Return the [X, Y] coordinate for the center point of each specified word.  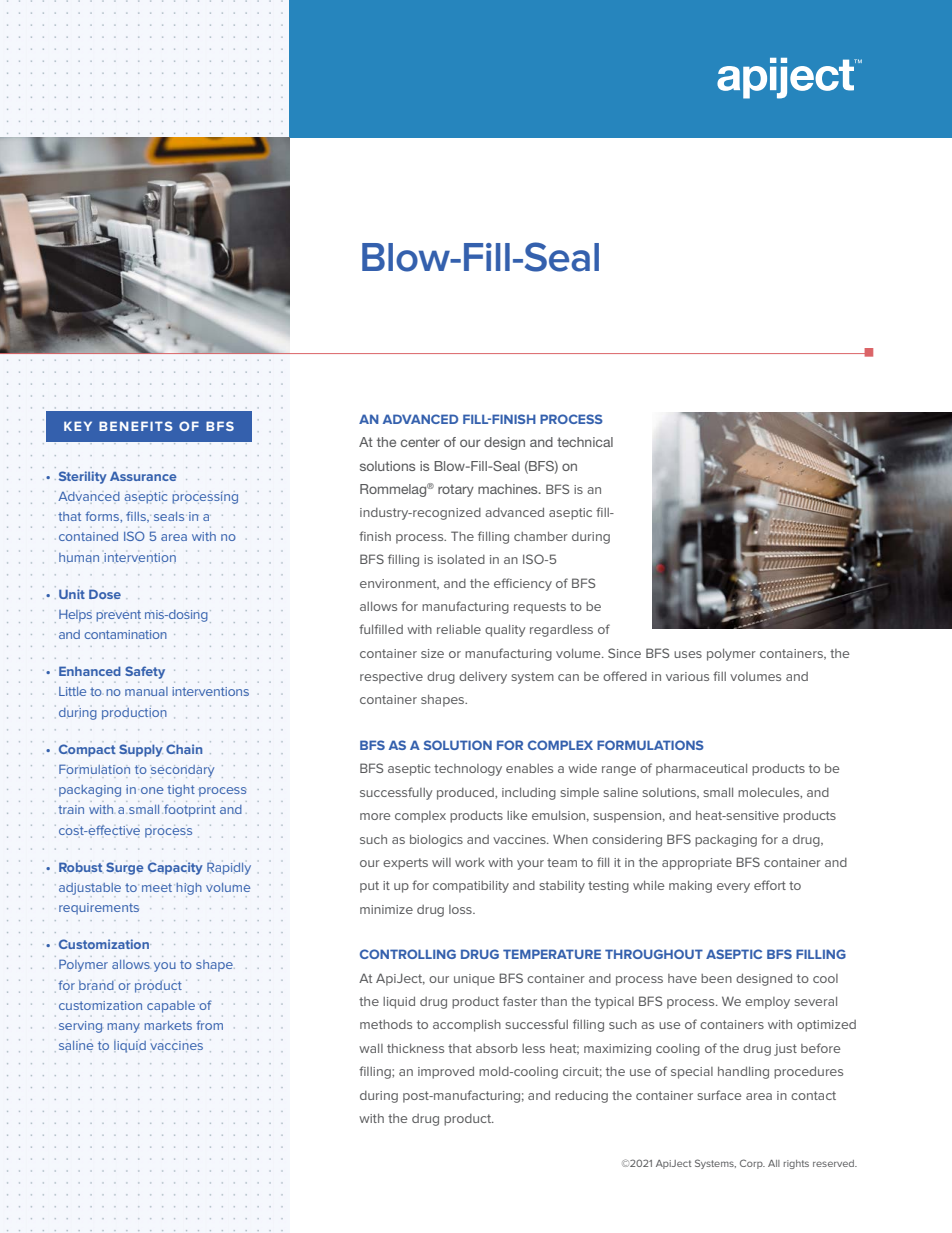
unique [474, 980]
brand [96, 985]
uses [688, 654]
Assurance [143, 476]
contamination [125, 634]
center [420, 442]
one [152, 790]
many [123, 1028]
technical [585, 442]
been [716, 978]
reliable [459, 629]
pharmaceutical [701, 769]
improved [446, 1072]
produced [466, 794]
